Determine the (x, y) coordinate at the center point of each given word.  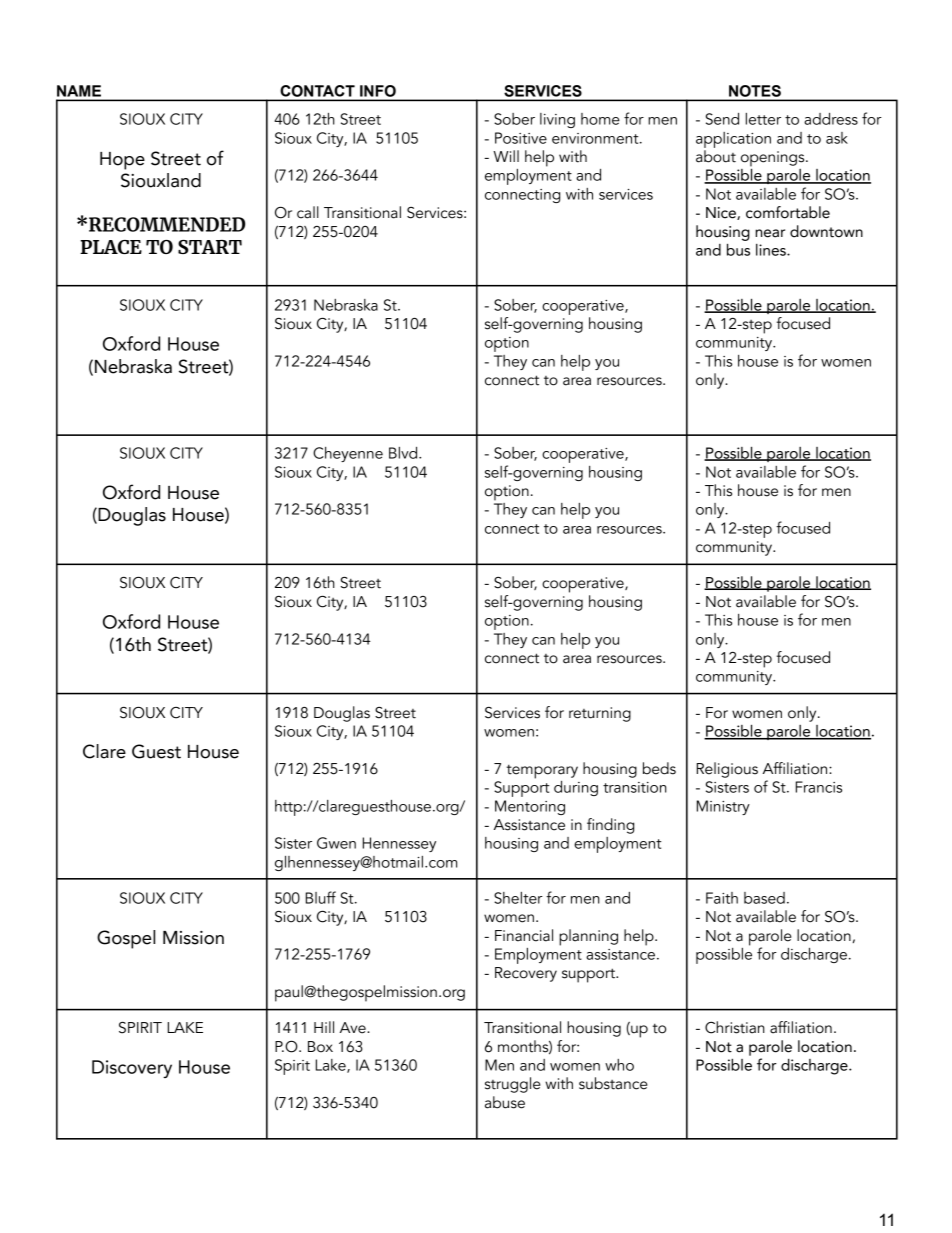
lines (772, 250)
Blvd (404, 453)
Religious (727, 770)
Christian (735, 1027)
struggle (512, 1085)
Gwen (336, 843)
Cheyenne (348, 454)
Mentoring (530, 807)
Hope (122, 161)
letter (763, 119)
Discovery (132, 1069)
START (210, 247)
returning (600, 714)
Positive (521, 138)
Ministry (723, 807)
